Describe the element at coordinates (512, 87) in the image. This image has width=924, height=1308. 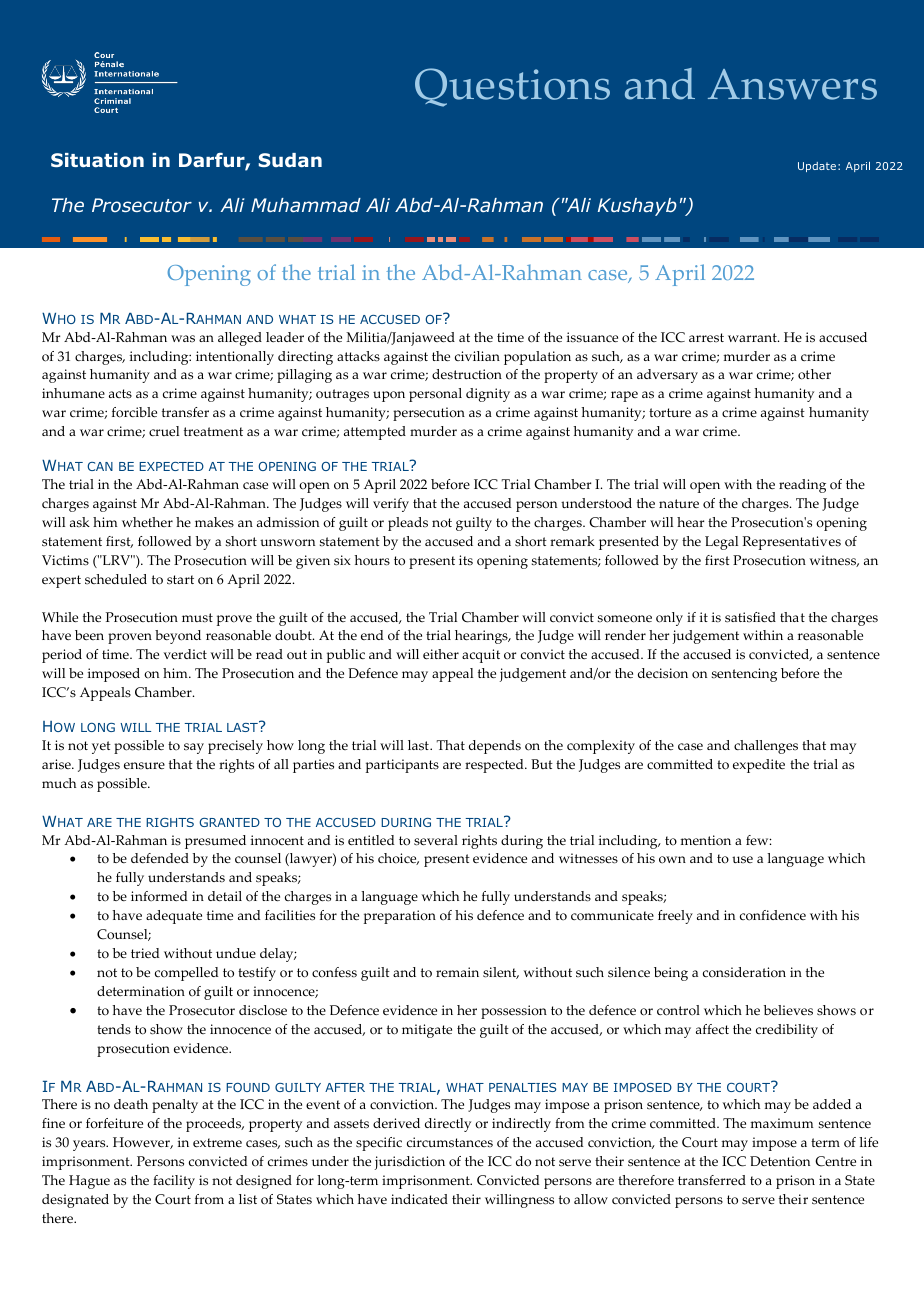
I see `Questions` at that location.
